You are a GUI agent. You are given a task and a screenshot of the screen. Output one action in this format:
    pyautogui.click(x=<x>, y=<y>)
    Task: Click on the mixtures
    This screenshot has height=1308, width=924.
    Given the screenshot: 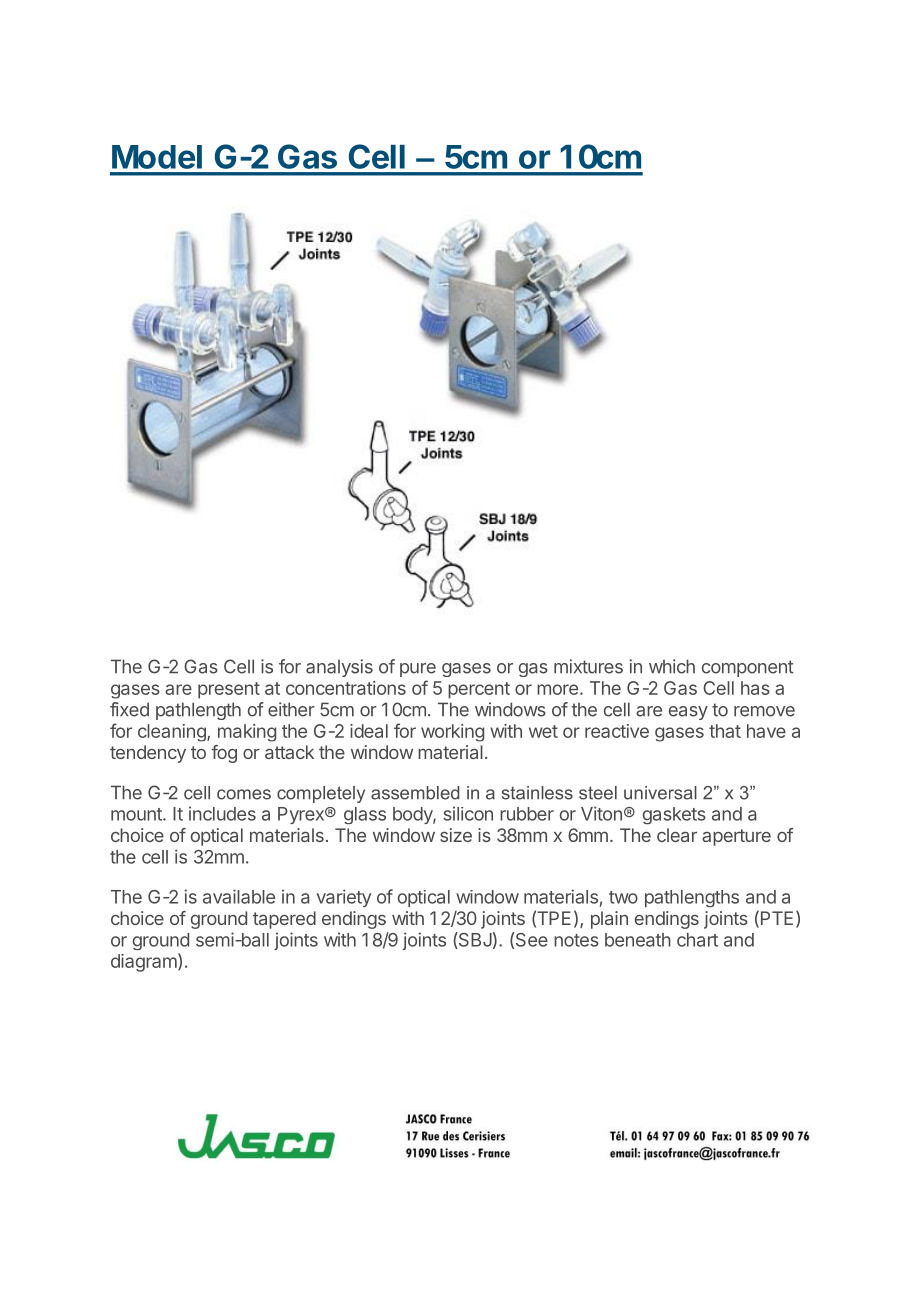 What is the action you would take?
    pyautogui.click(x=588, y=666)
